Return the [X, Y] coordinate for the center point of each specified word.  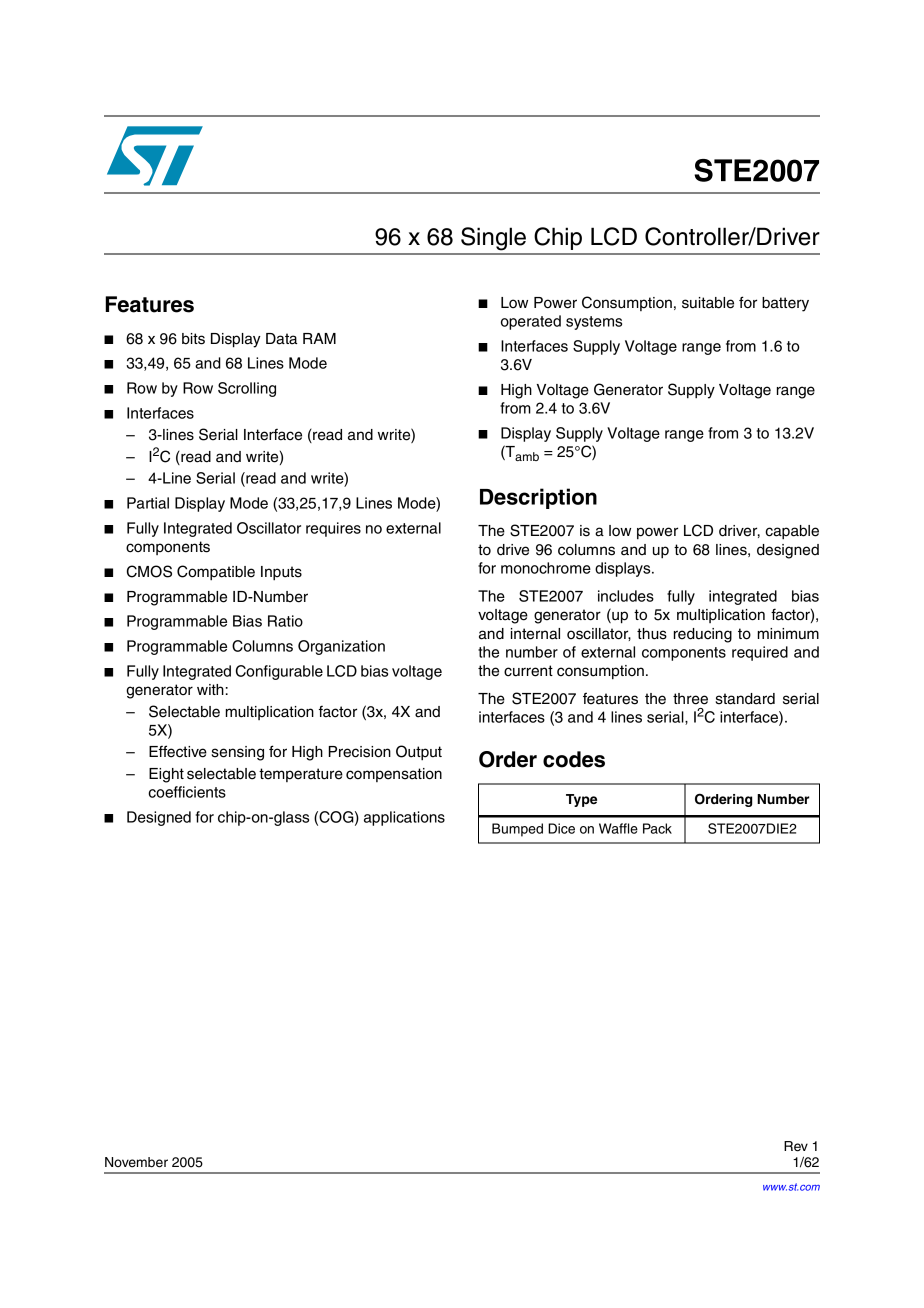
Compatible [216, 572]
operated [531, 322]
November [136, 1162]
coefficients [187, 792]
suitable [708, 303]
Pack [657, 828]
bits [193, 339]
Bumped [517, 830]
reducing [703, 635]
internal [535, 634]
